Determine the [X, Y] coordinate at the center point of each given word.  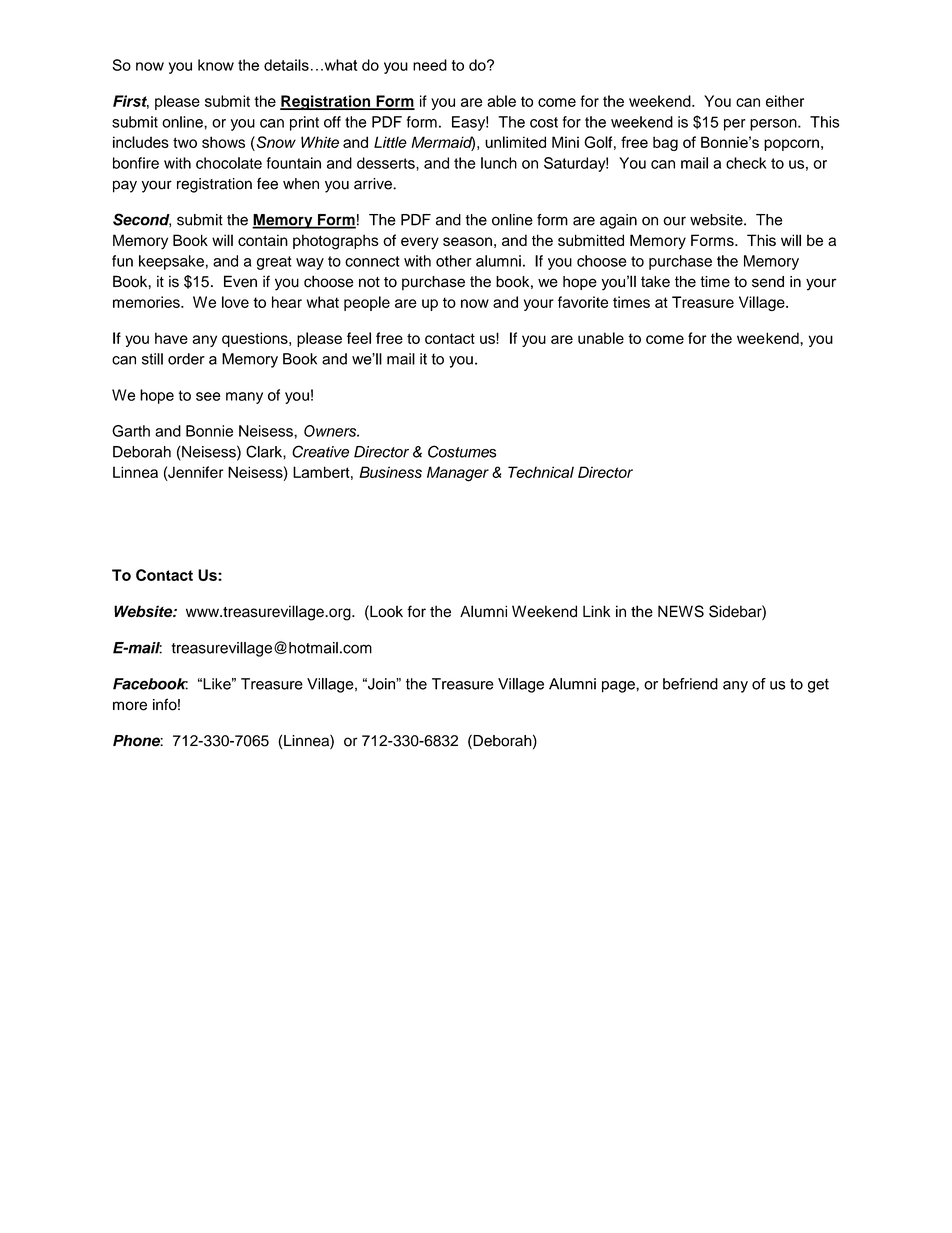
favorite [583, 302]
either [785, 101]
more [130, 706]
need [430, 65]
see [208, 396]
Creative [320, 451]
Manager [458, 474]
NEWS [681, 611]
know [216, 65]
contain [263, 240]
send [768, 282]
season [467, 241]
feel [359, 338]
